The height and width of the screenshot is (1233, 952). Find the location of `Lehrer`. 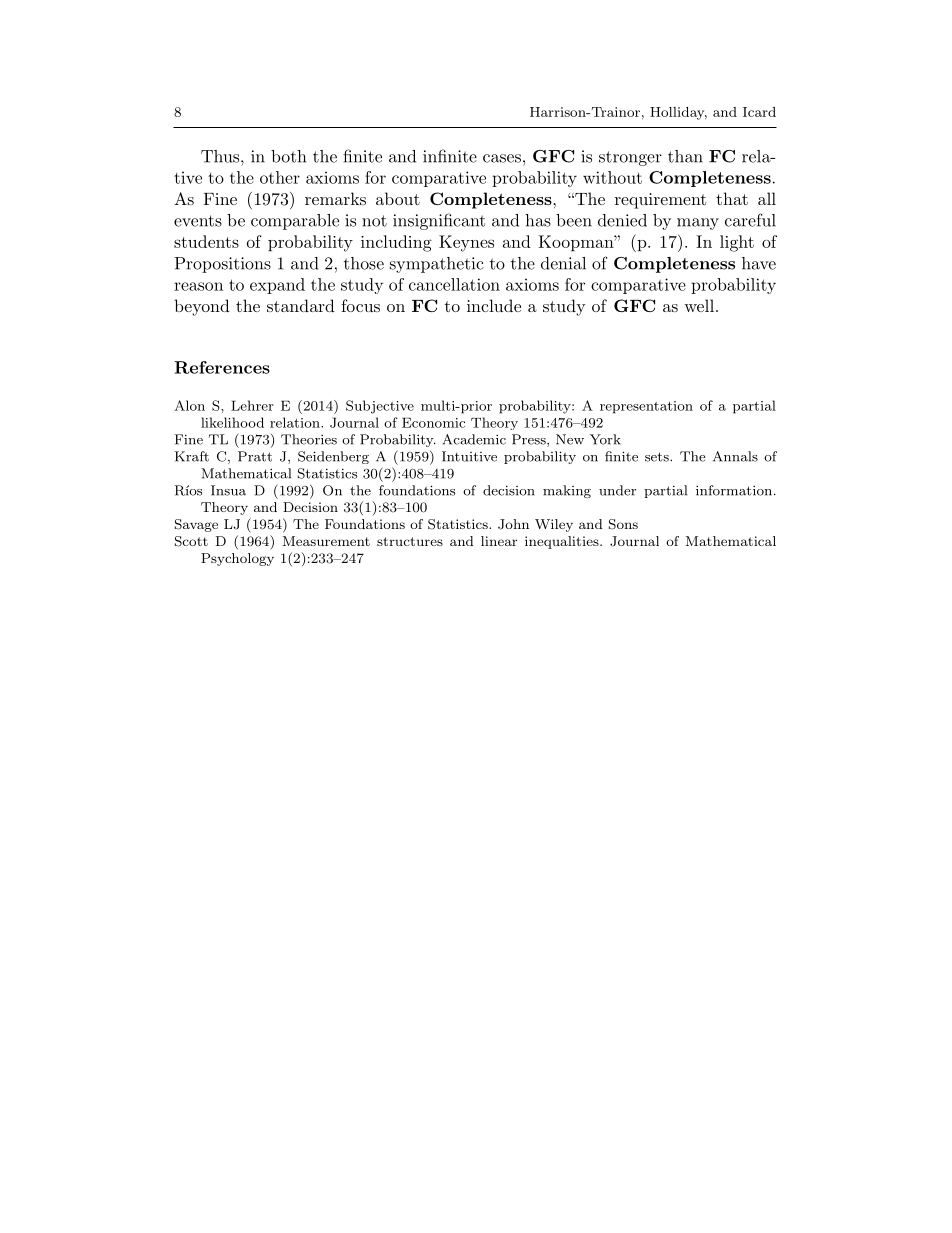

Lehrer is located at coordinates (252, 405).
